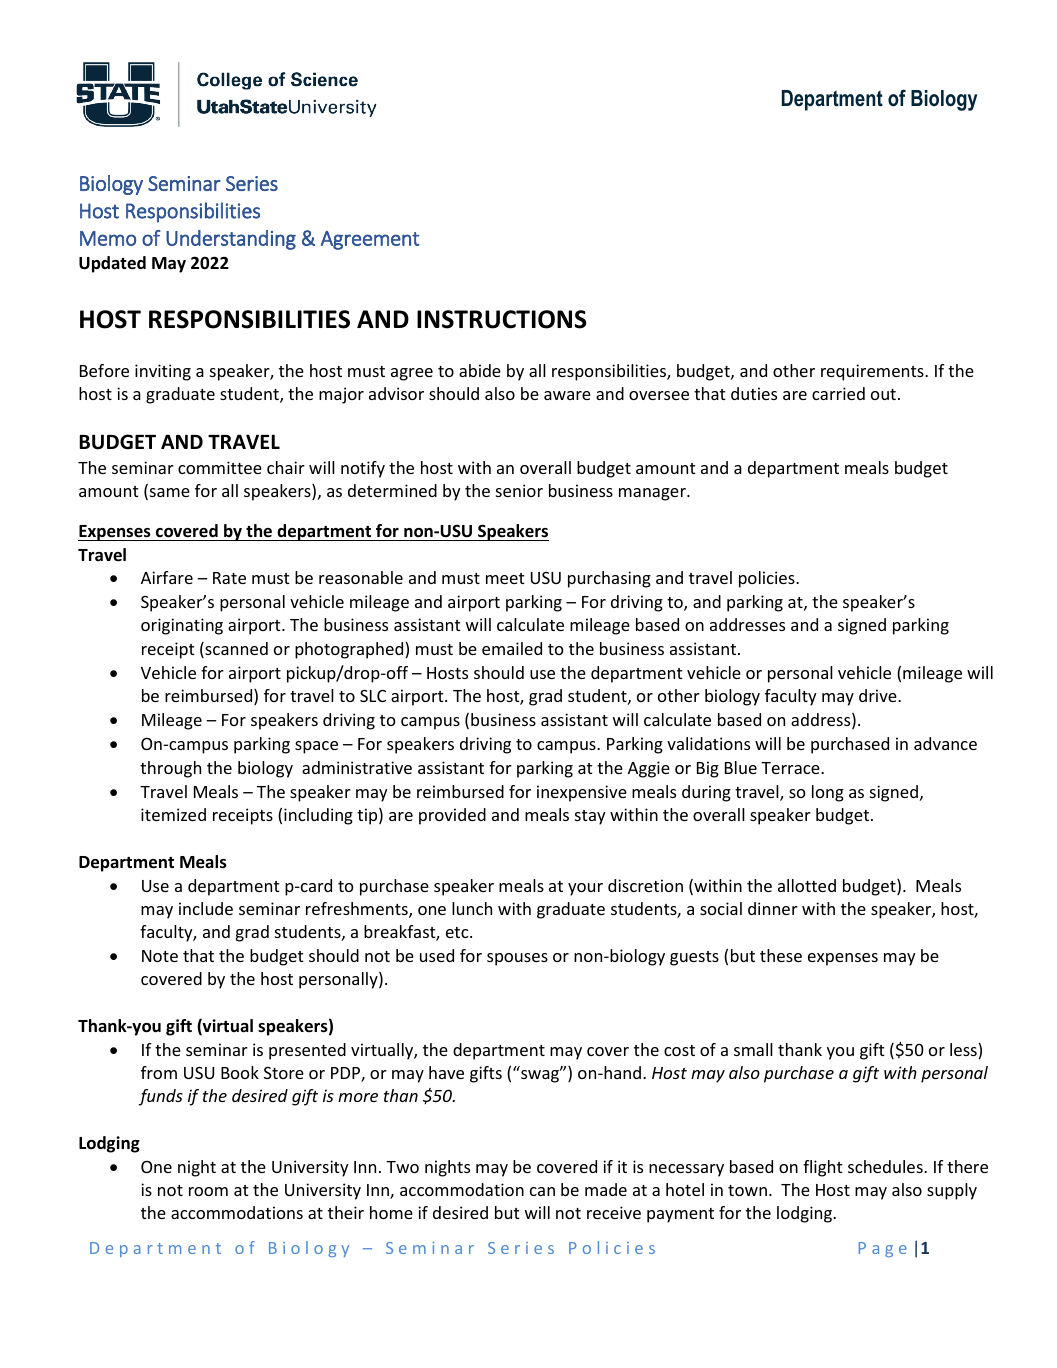 The image size is (1057, 1368). Describe the element at coordinates (229, 578) in the screenshot. I see `Rate` at that location.
